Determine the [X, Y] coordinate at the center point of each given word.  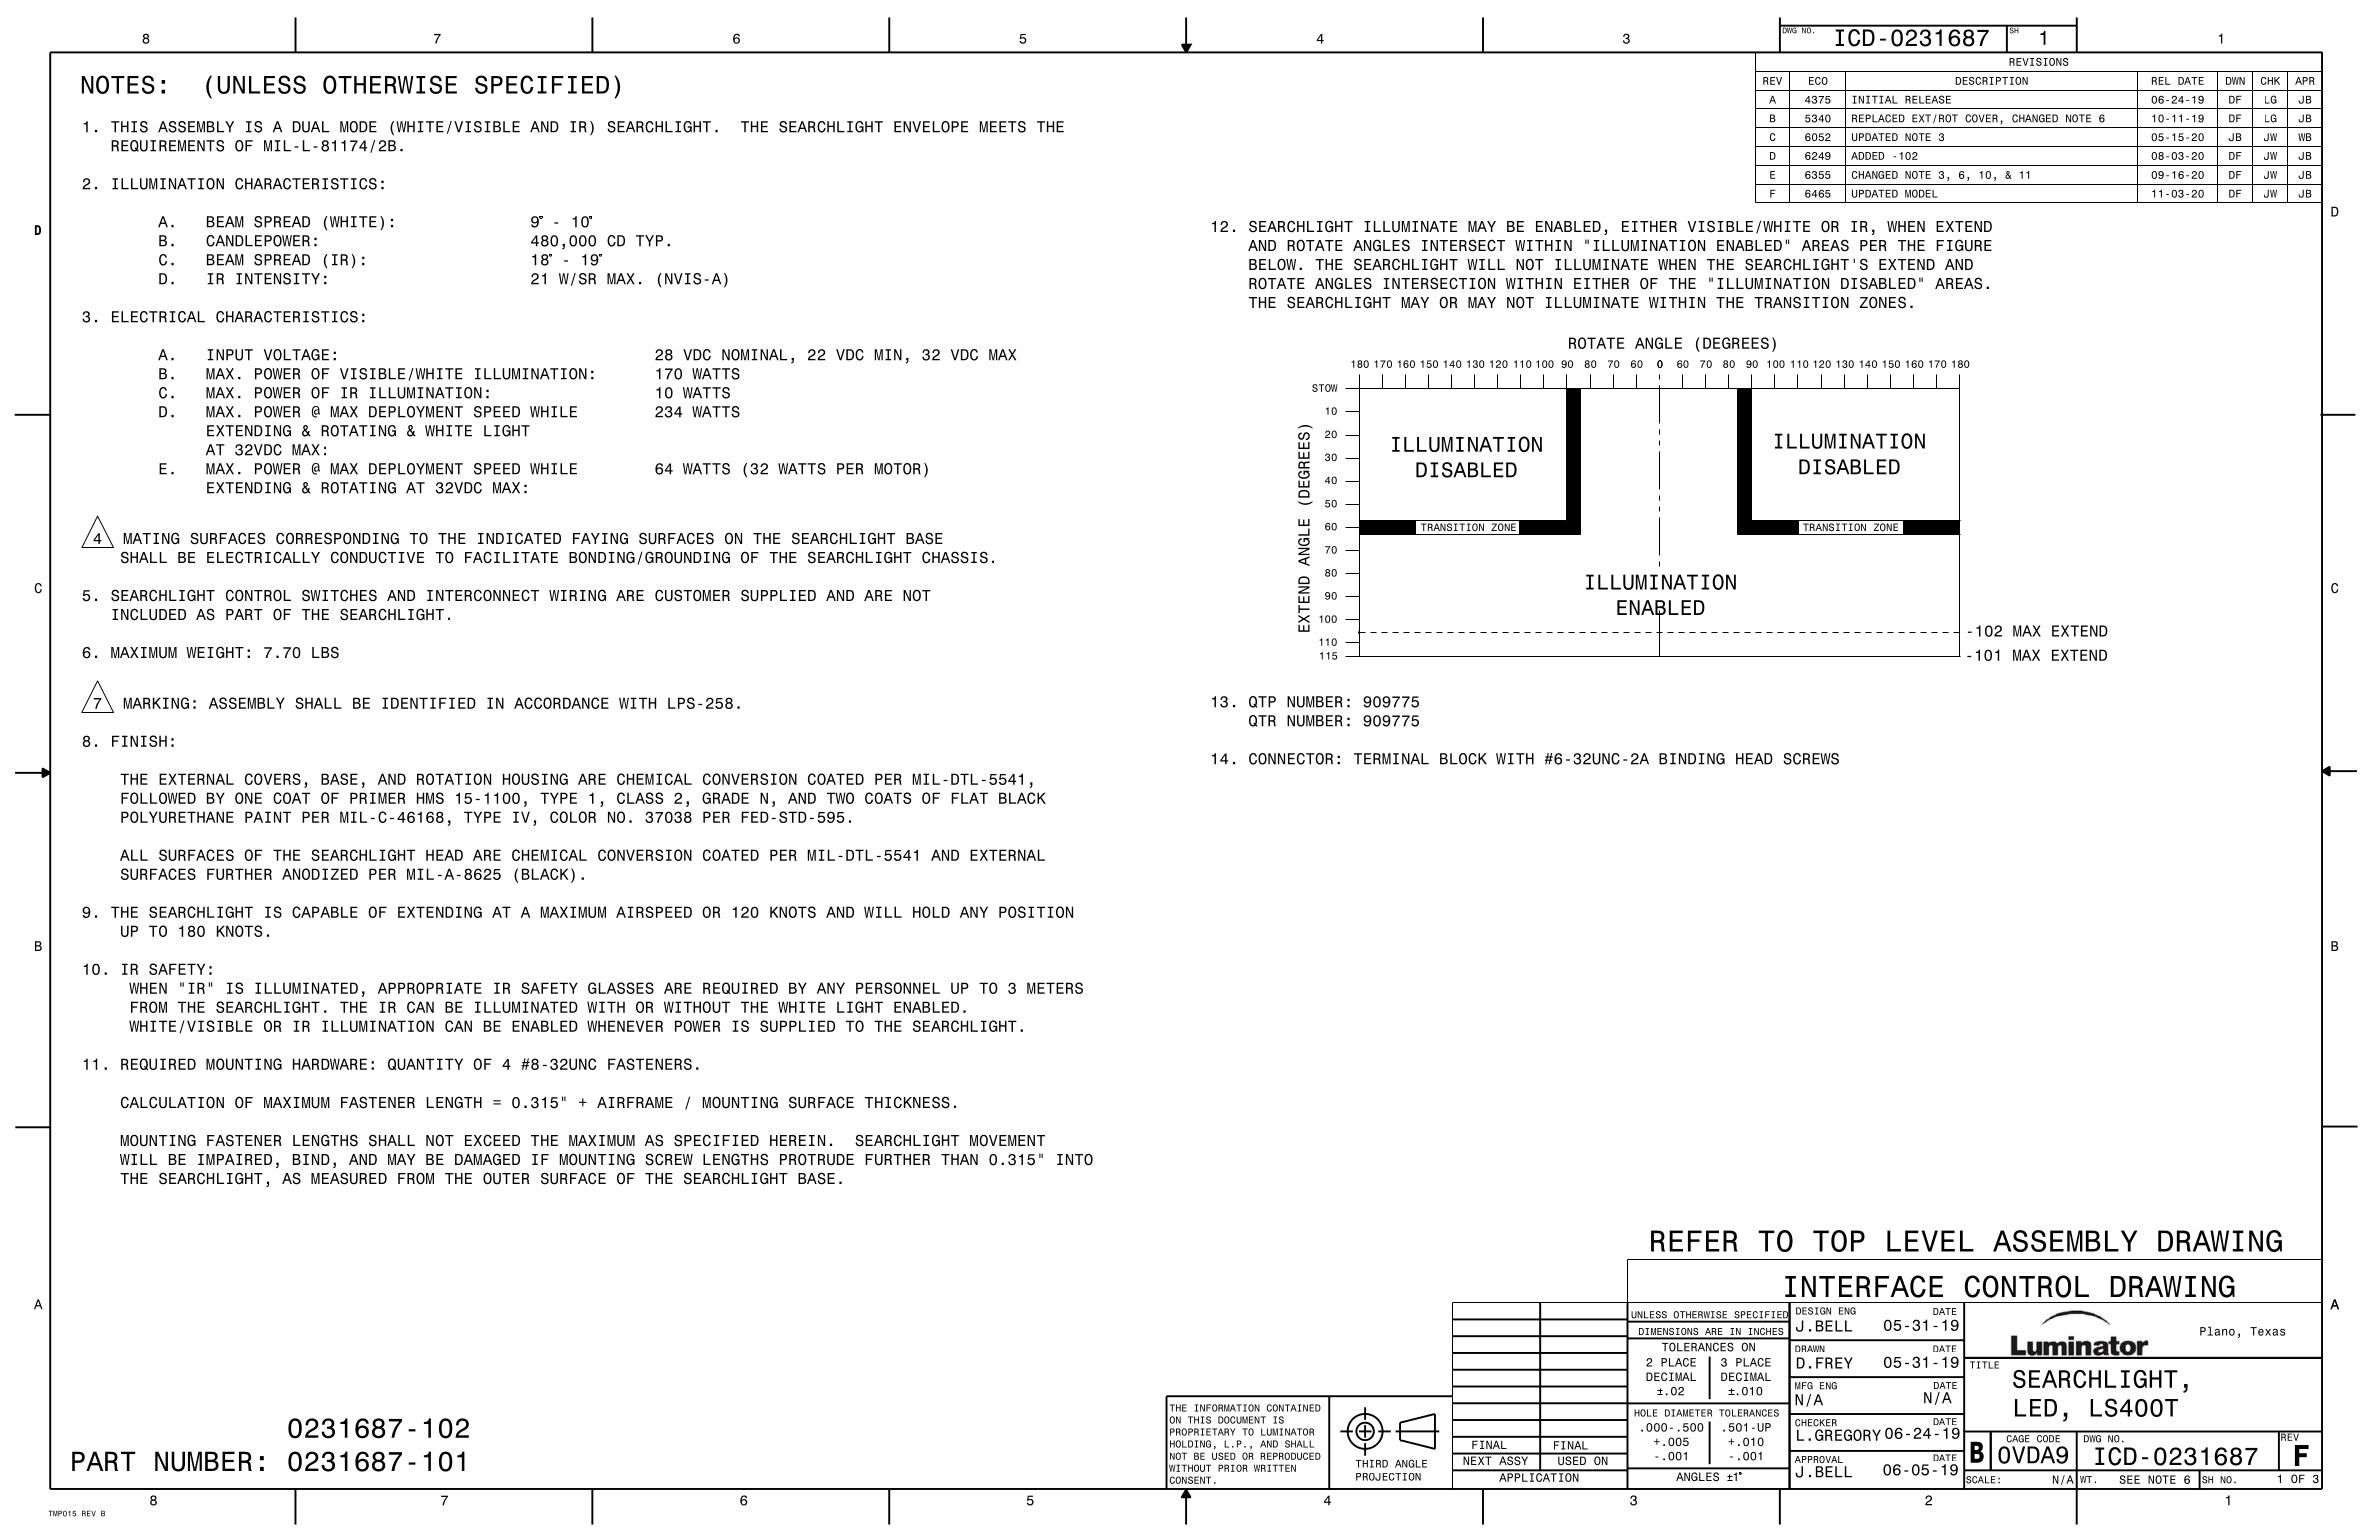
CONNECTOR [1291, 759]
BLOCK [1463, 759]
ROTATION [454, 779]
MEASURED [349, 1178]
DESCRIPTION [1991, 81]
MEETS [1003, 127]
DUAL [311, 127]
